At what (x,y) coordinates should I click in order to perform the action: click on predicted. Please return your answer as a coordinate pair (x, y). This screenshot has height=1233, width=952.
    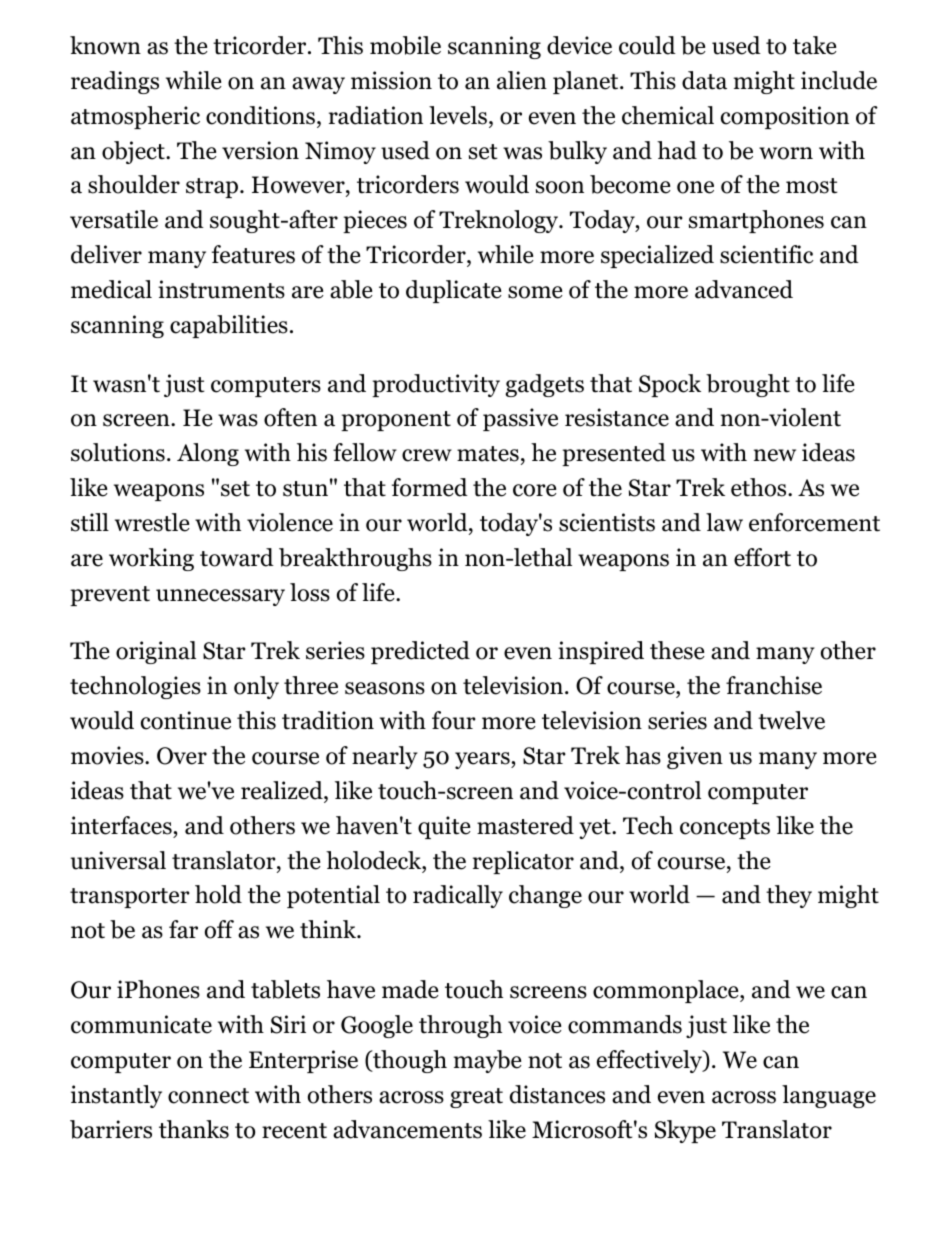
    Looking at the image, I should click on (420, 652).
